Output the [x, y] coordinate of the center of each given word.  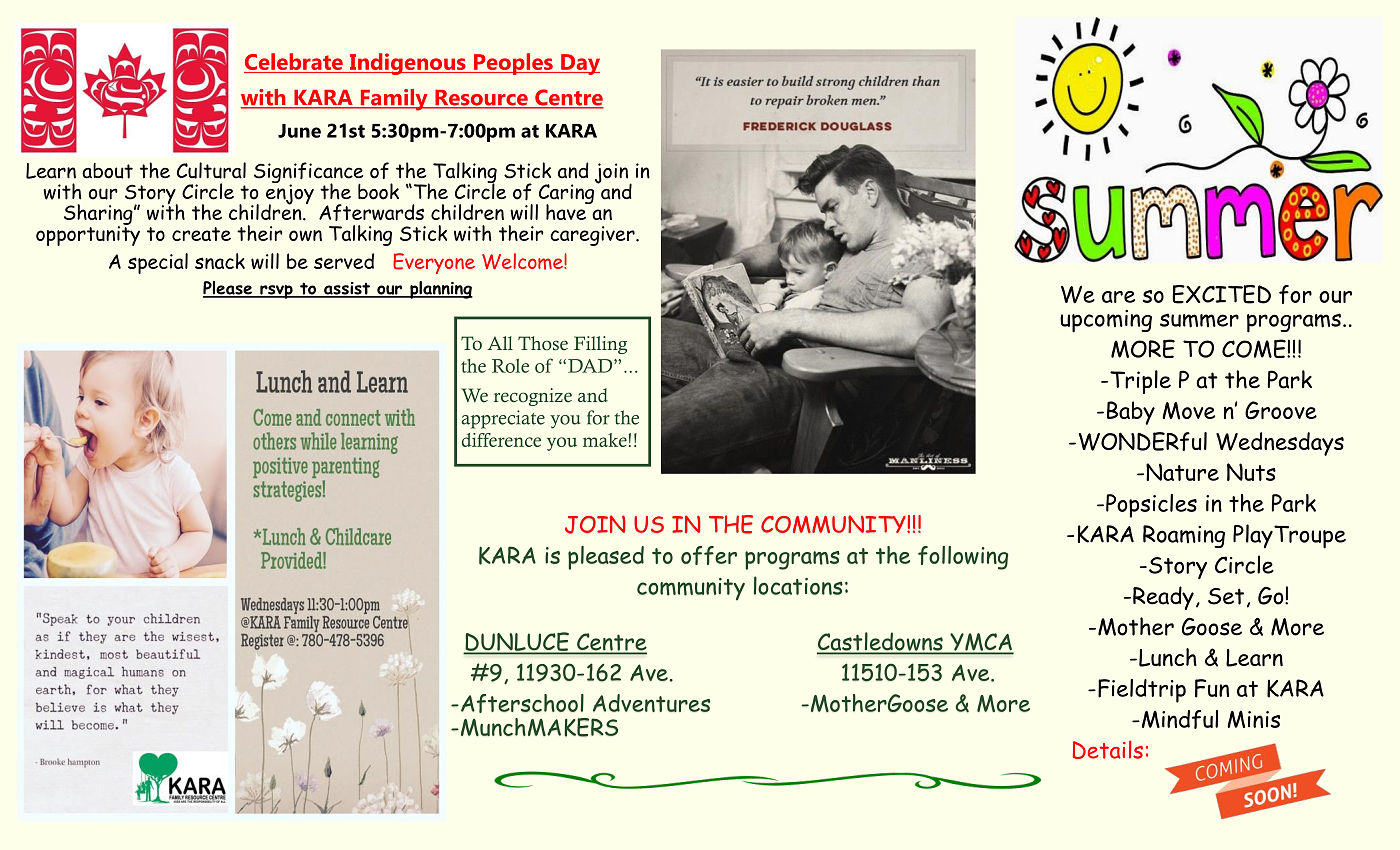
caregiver [593, 236]
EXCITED [1221, 294]
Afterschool [522, 703]
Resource [481, 99]
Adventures [651, 703]
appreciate [503, 419]
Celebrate [294, 63]
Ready [1163, 598]
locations [798, 585]
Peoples [513, 64]
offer [709, 555]
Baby [1131, 413]
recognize [533, 397]
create [201, 234]
